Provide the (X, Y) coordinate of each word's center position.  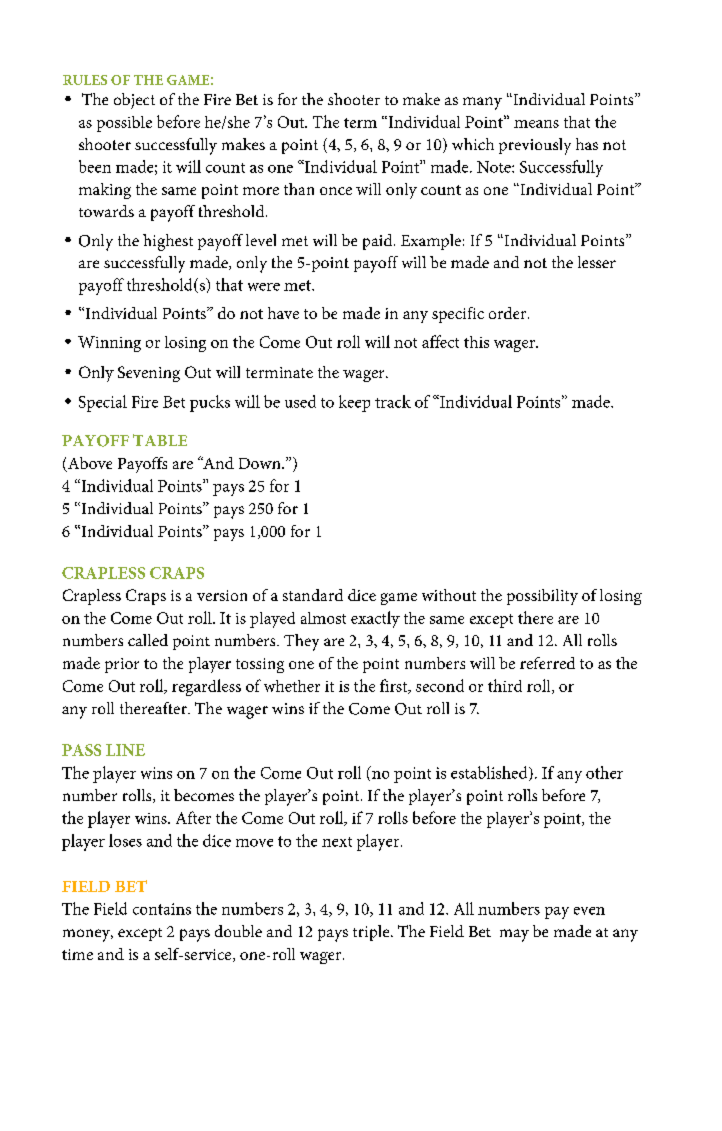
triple (372, 933)
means (536, 124)
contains (162, 909)
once (336, 191)
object (134, 101)
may (514, 935)
